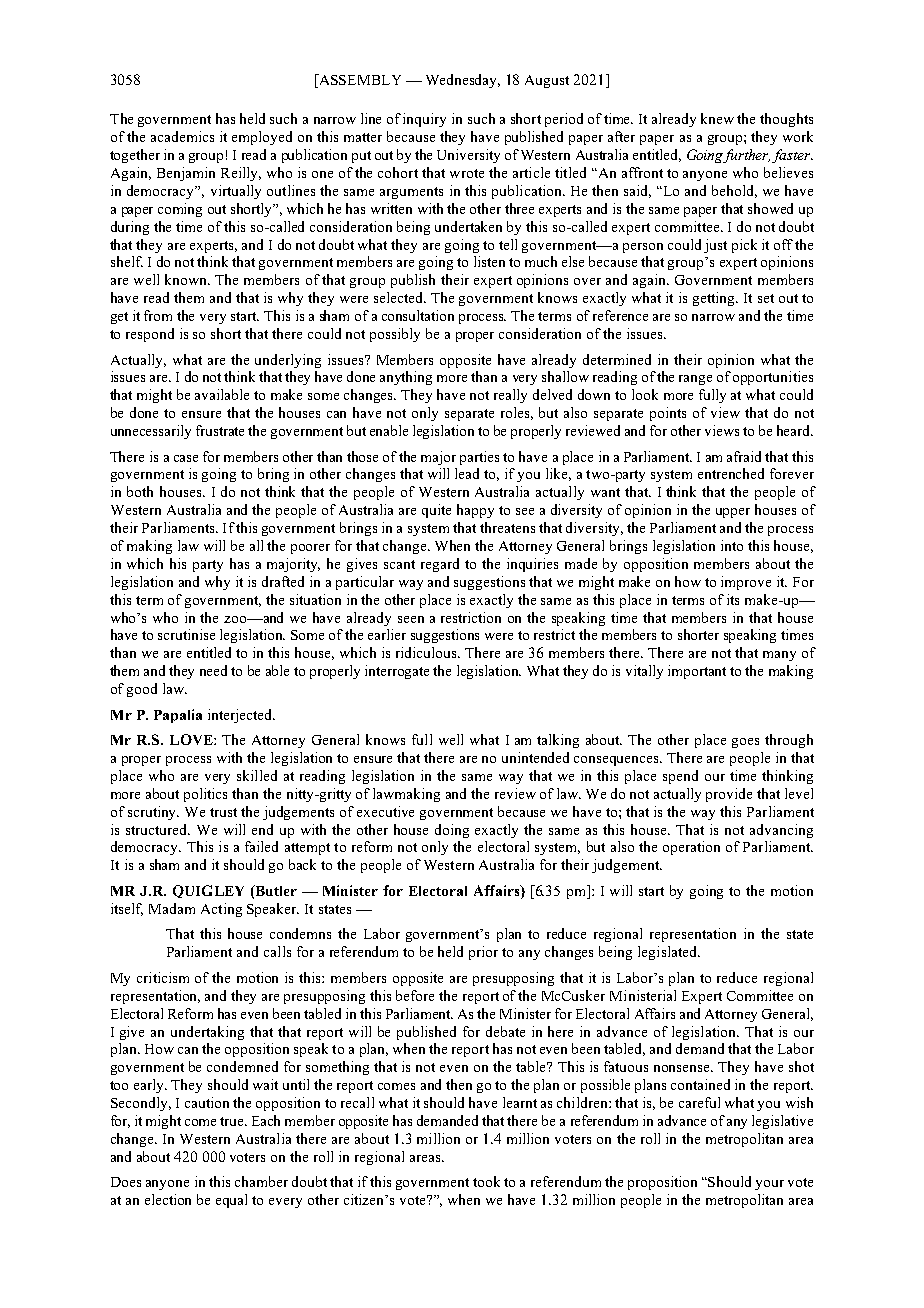 This page has width=924, height=1308. I want to click on took, so click(486, 1181).
